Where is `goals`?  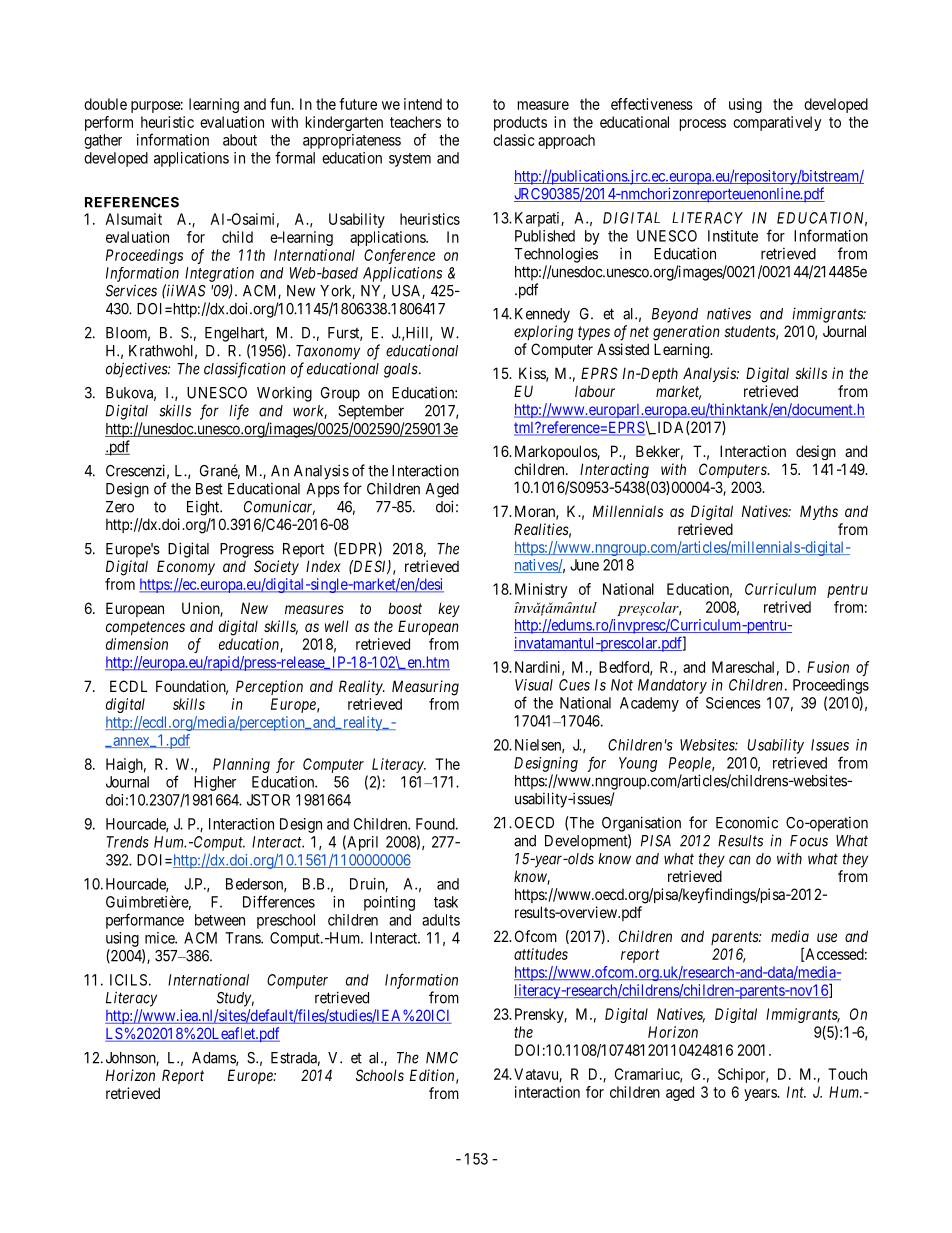 goals is located at coordinates (401, 370).
